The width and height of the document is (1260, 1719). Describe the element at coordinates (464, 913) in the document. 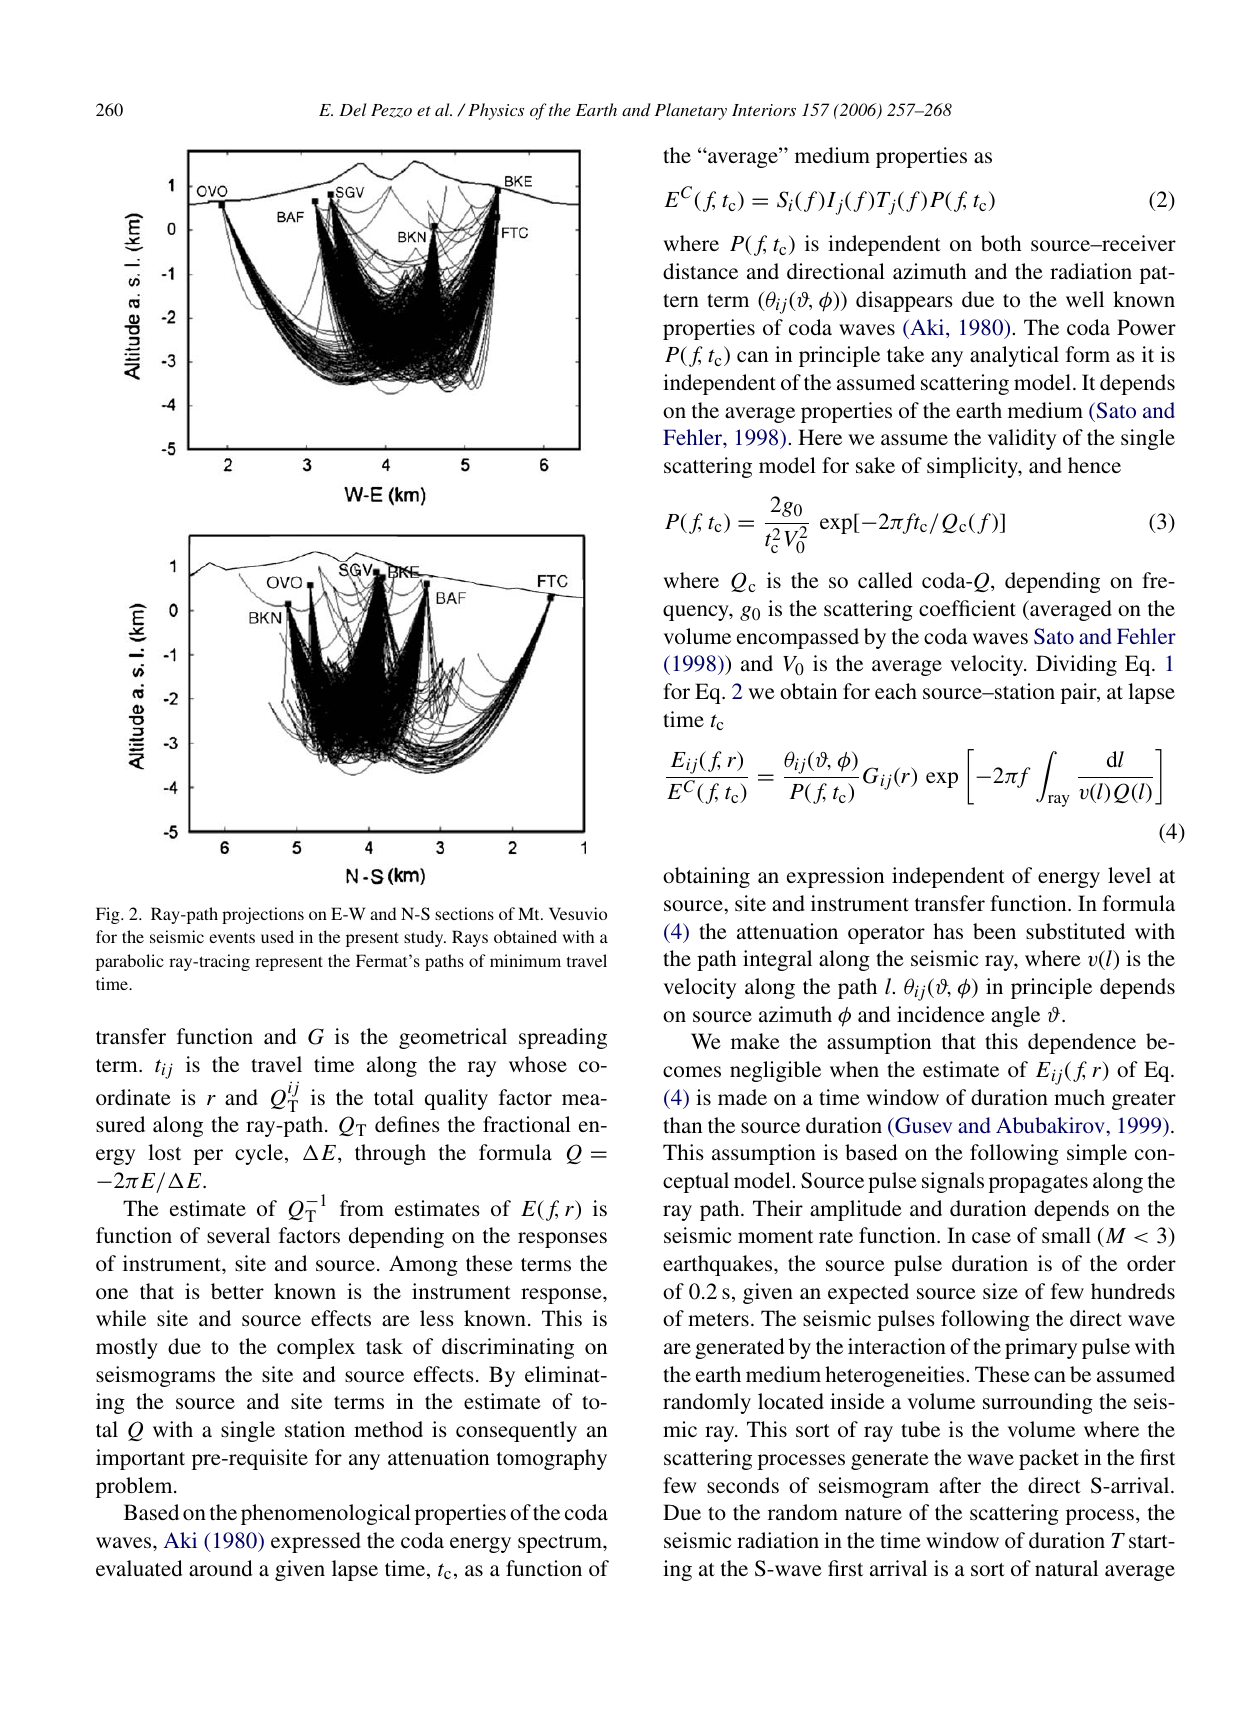

I see `sections` at that location.
